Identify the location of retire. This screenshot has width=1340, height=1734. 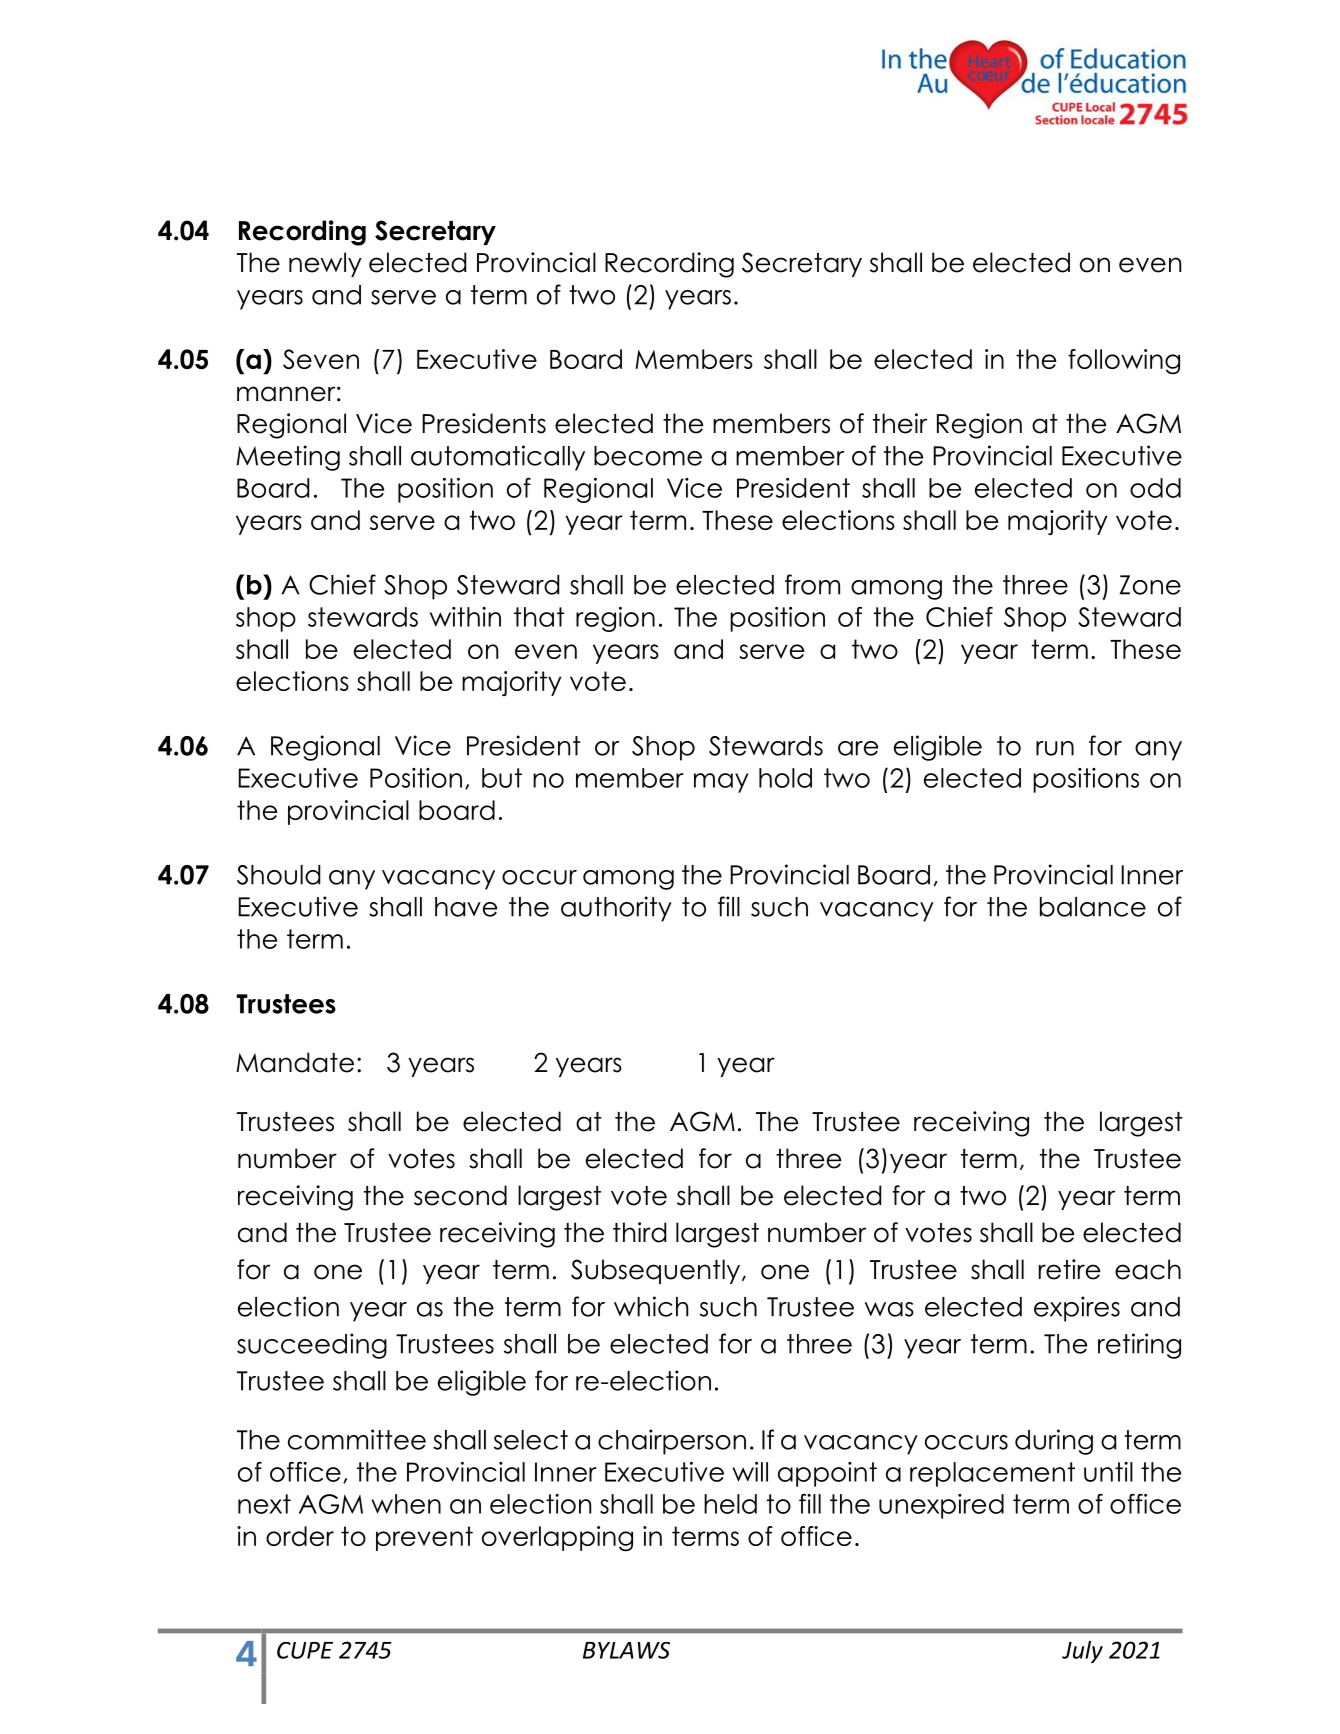
(1069, 1269).
